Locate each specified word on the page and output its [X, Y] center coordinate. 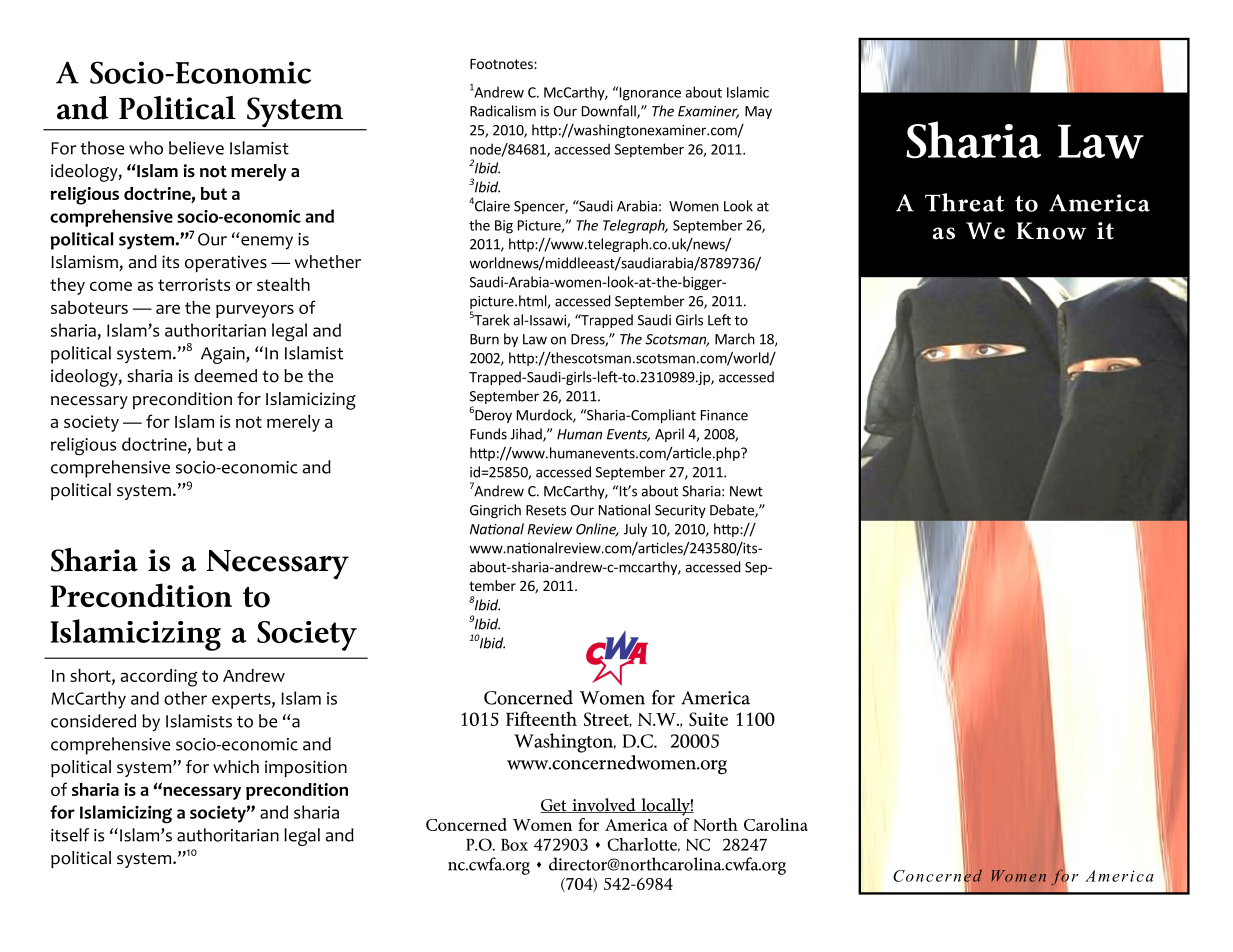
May [758, 112]
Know [1051, 231]
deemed [225, 376]
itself [70, 835]
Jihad [527, 435]
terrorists [194, 284]
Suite [708, 719]
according [159, 678]
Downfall [610, 112]
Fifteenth [541, 718]
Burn [484, 339]
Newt [746, 491]
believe [196, 148]
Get [554, 806]
